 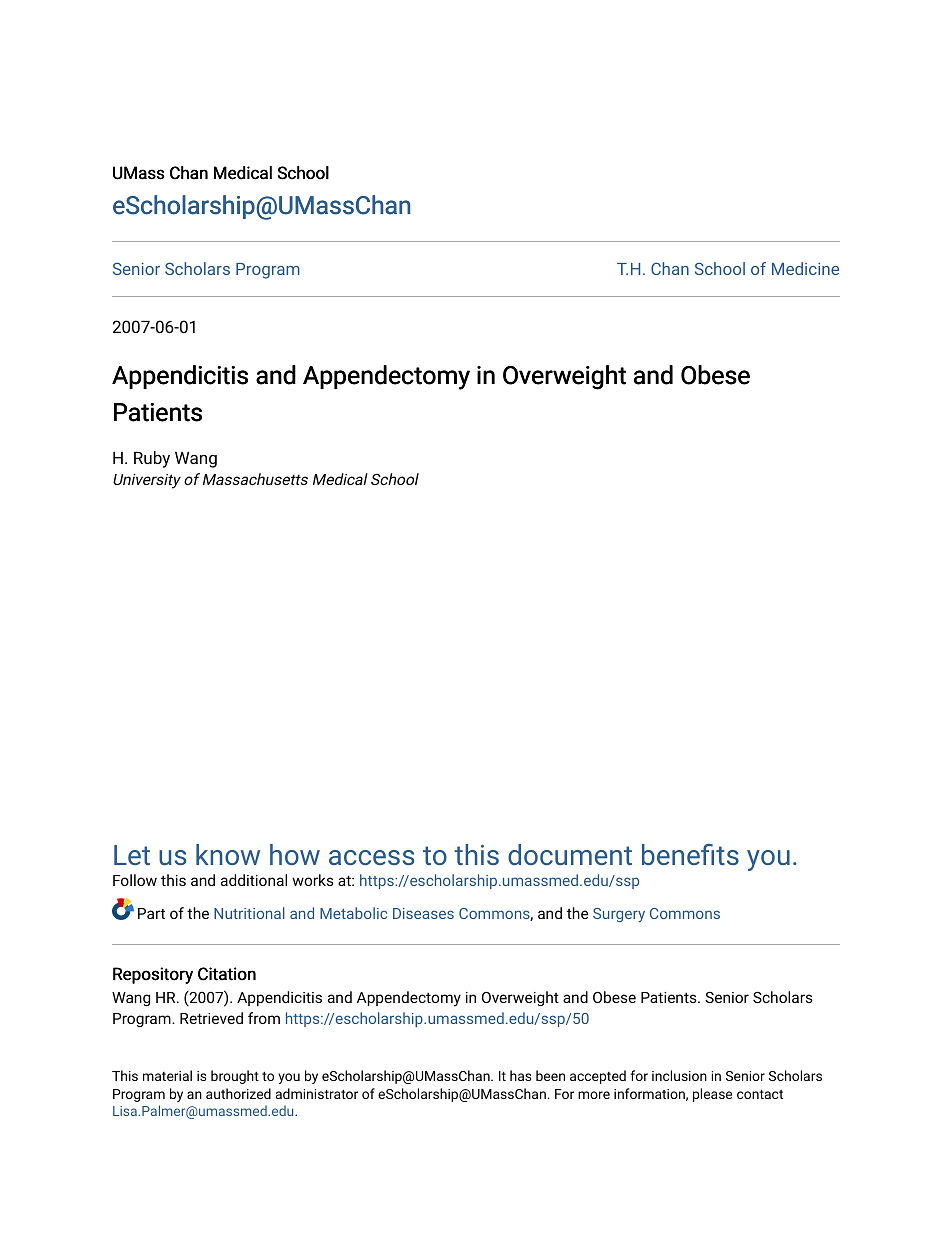 I want to click on Nutritional, so click(x=249, y=913).
